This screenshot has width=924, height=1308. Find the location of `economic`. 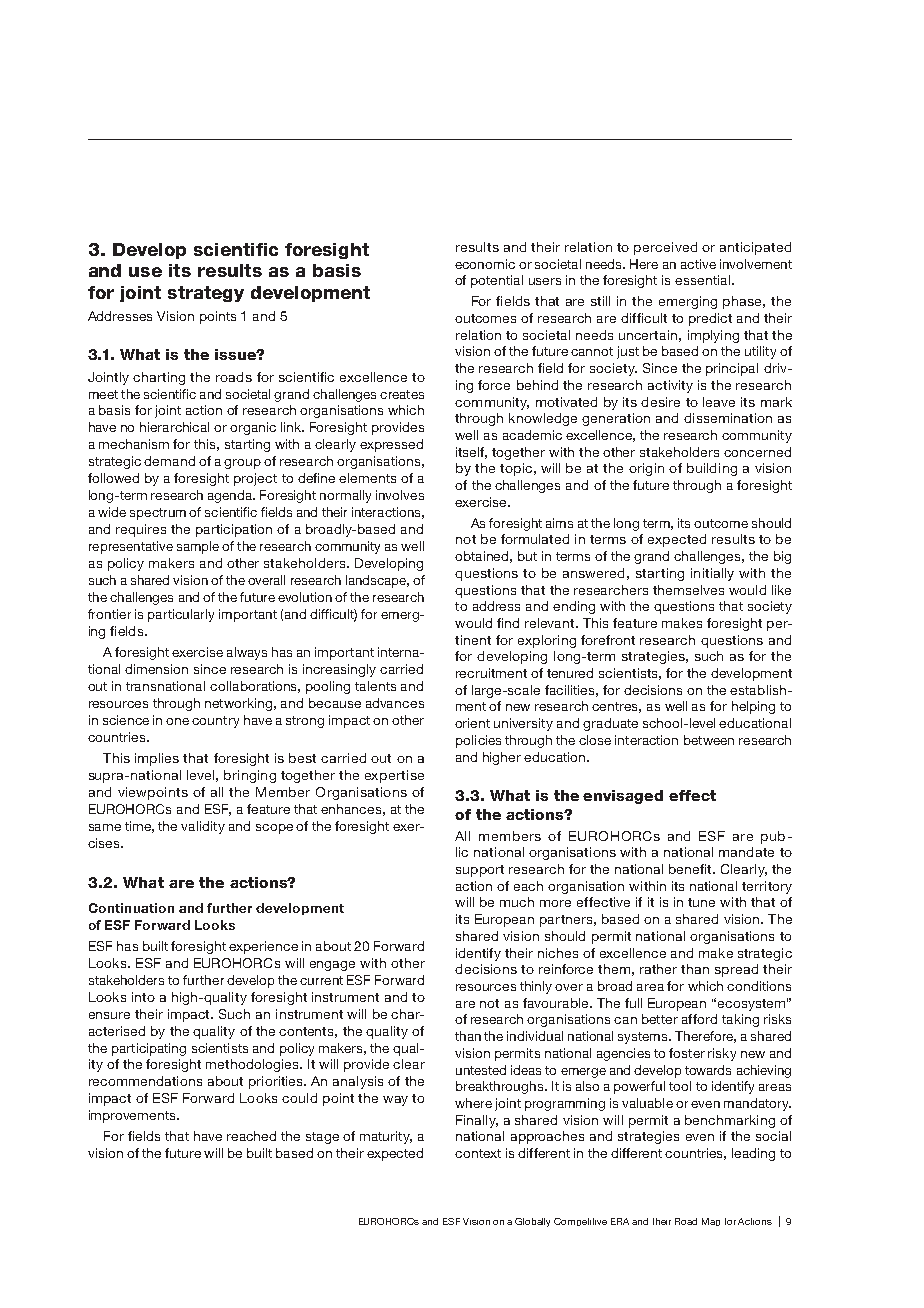

economic is located at coordinates (485, 264).
